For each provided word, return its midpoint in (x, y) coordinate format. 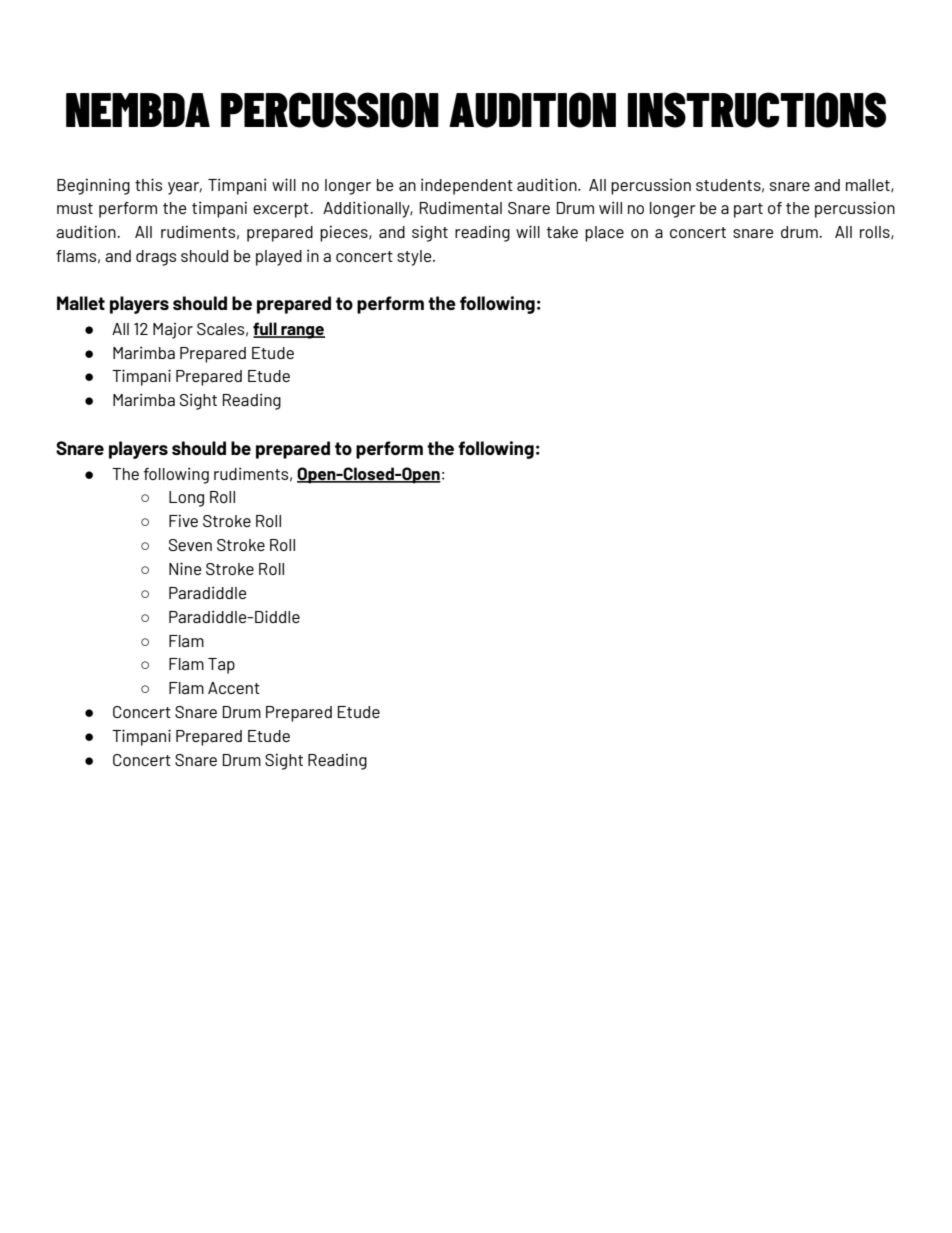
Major (173, 331)
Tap (221, 666)
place (604, 234)
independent (467, 186)
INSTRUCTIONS (756, 110)
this (148, 184)
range (302, 332)
